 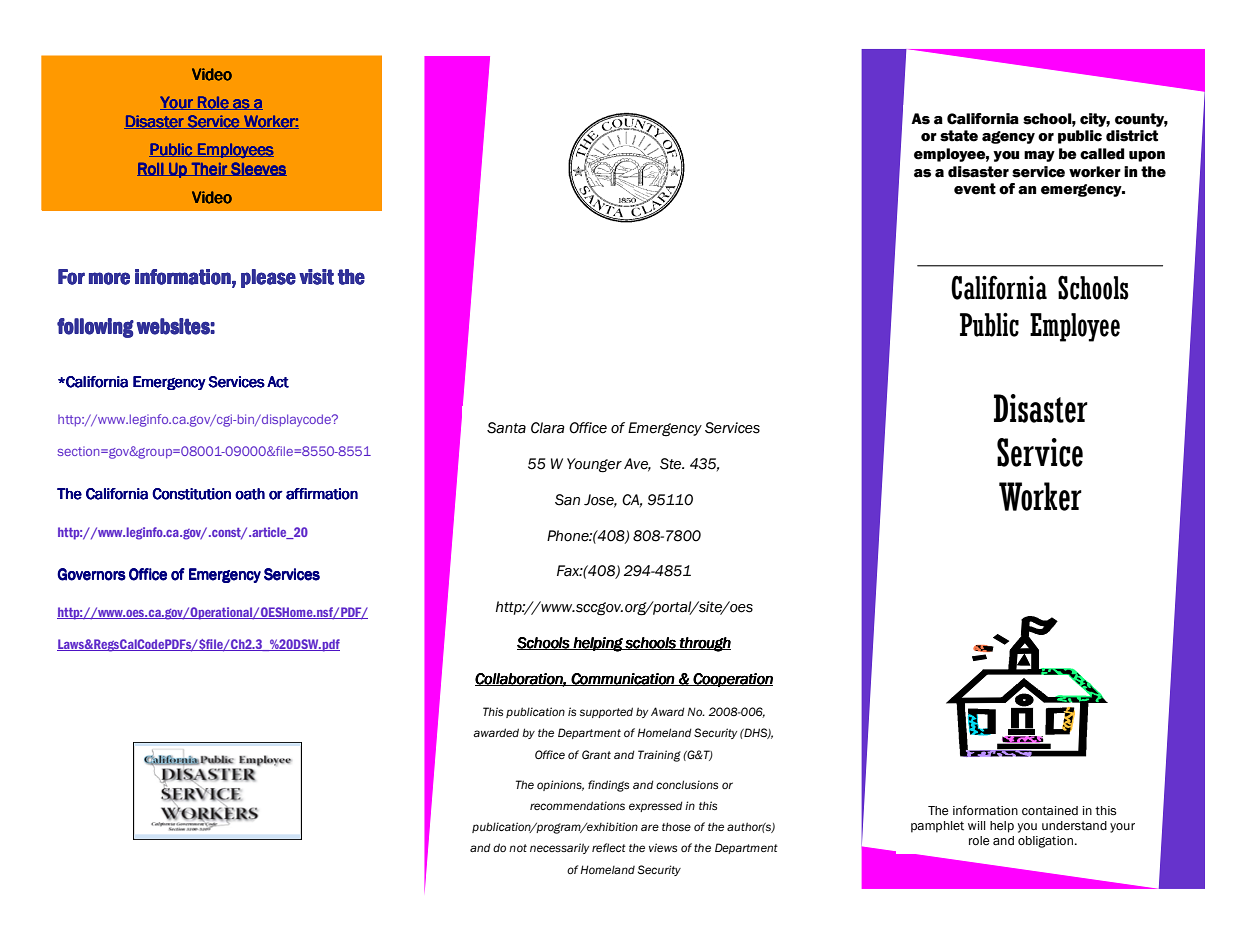 What do you see at coordinates (594, 465) in the document?
I see `Younger` at bounding box center [594, 465].
